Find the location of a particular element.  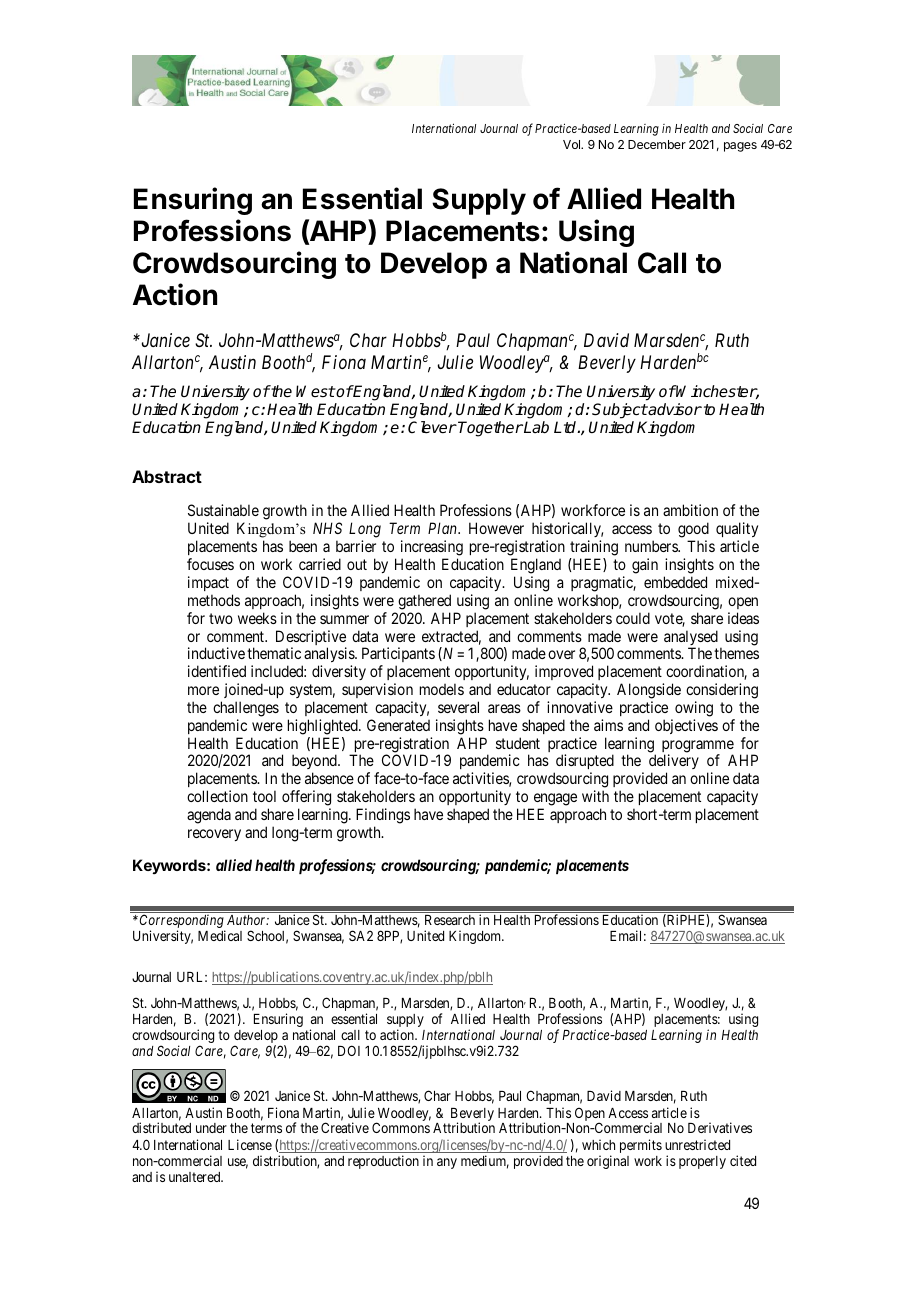

unrestricted is located at coordinates (697, 1144).
